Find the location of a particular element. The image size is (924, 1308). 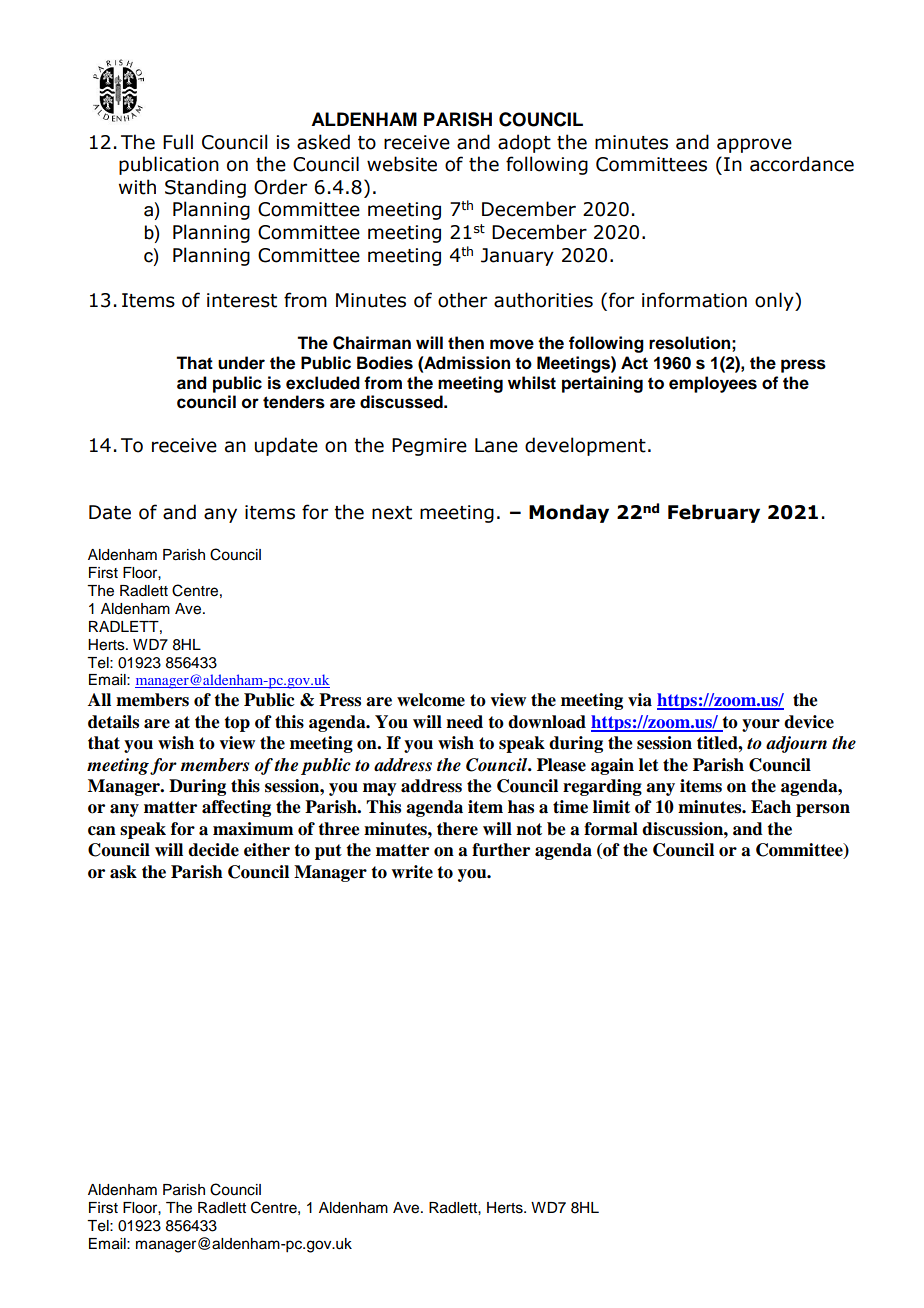

further is located at coordinates (501, 850).
